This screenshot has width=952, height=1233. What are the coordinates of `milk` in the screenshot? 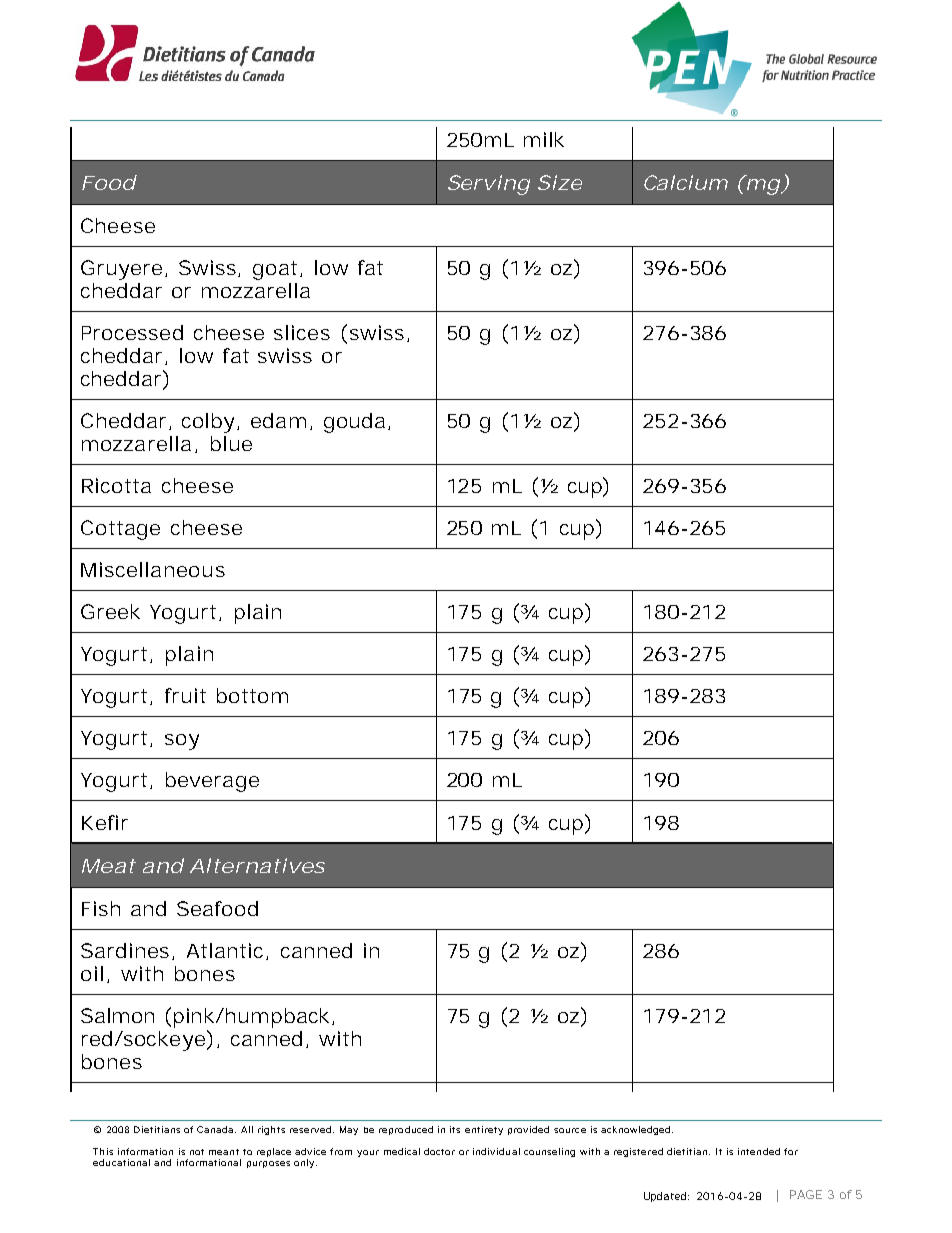 It's located at (544, 139).
